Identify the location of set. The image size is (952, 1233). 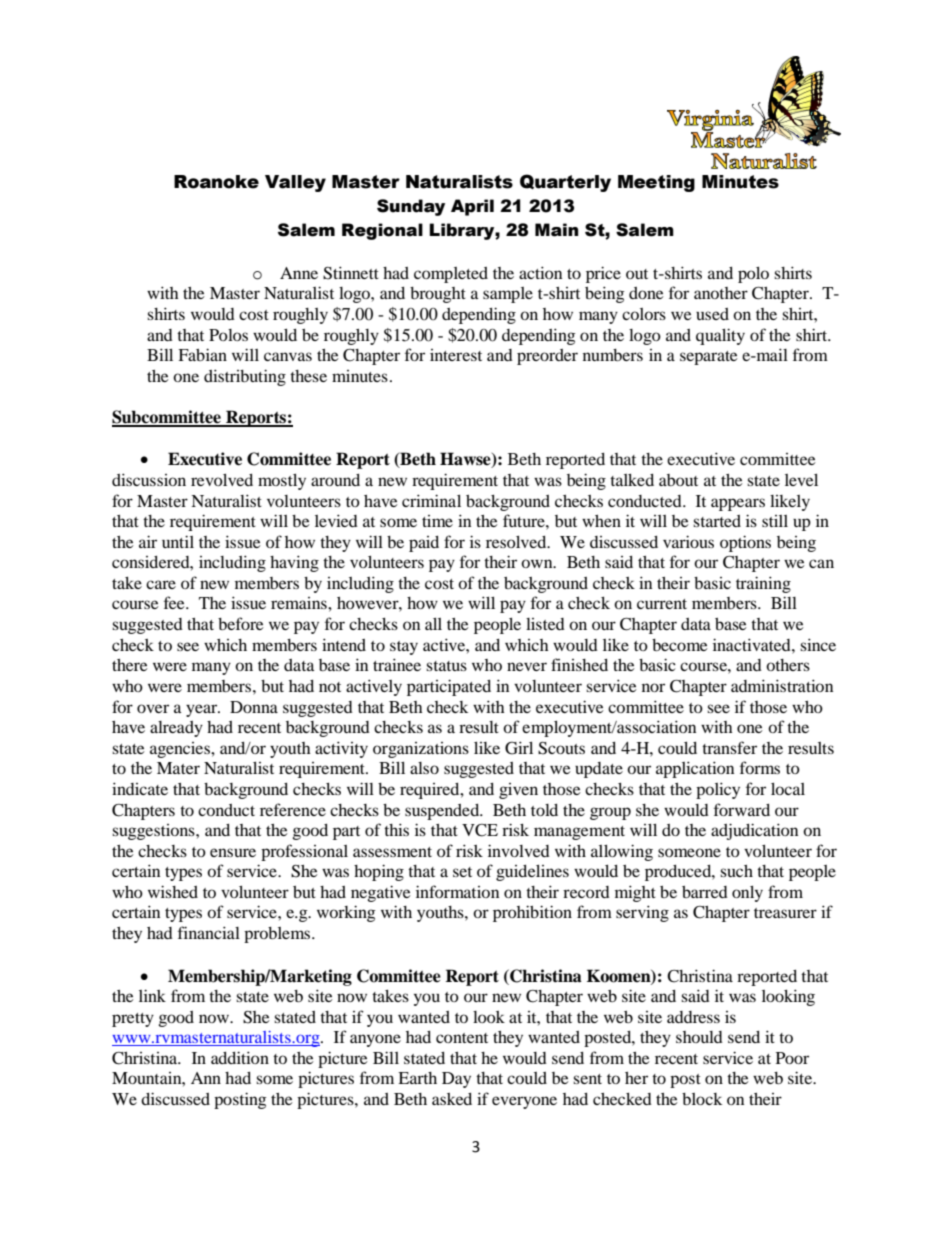
(462, 872).
